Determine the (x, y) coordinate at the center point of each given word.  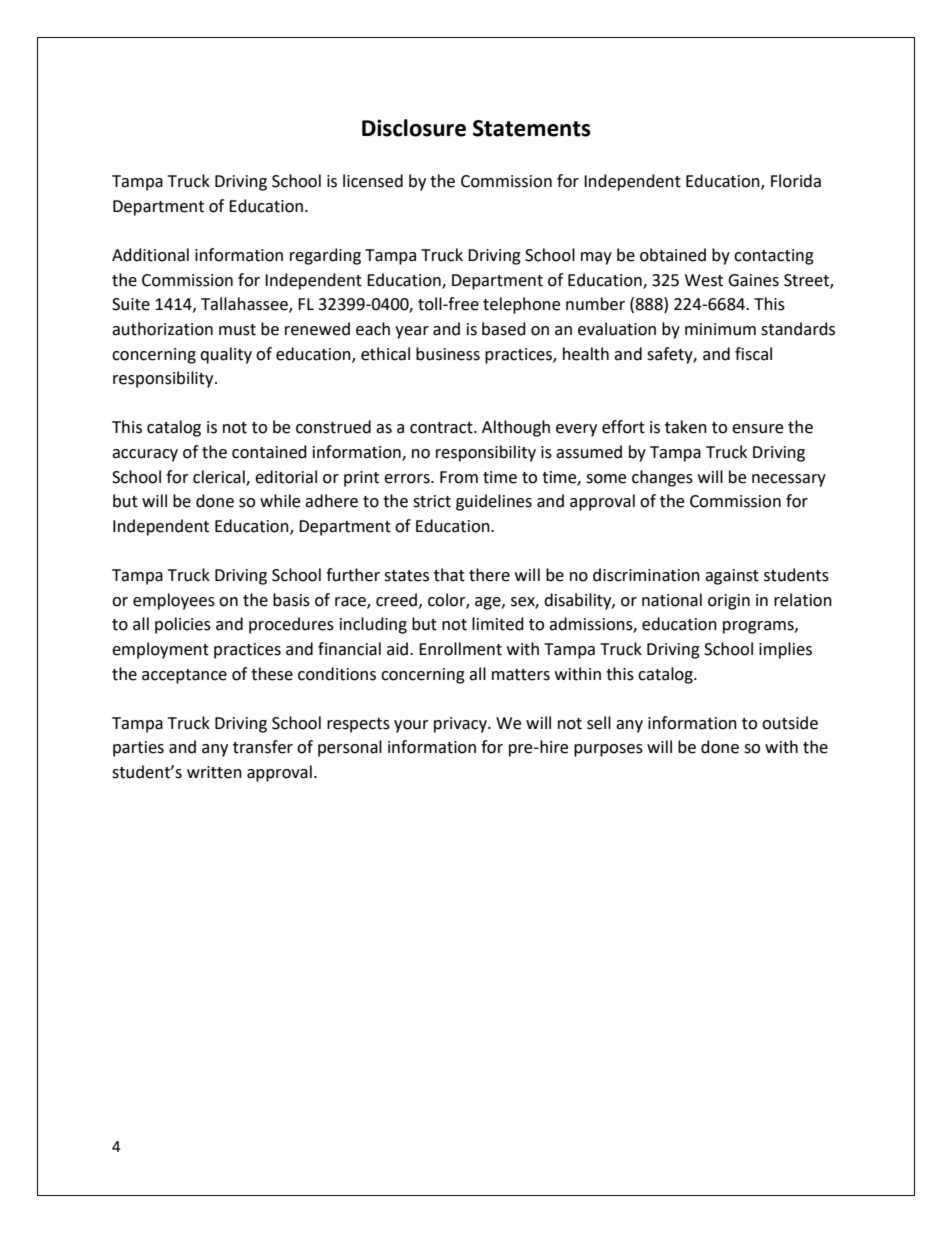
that (449, 575)
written (214, 772)
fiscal (753, 354)
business (448, 354)
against (732, 577)
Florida (796, 181)
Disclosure (414, 128)
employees (174, 601)
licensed (373, 181)
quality (226, 355)
